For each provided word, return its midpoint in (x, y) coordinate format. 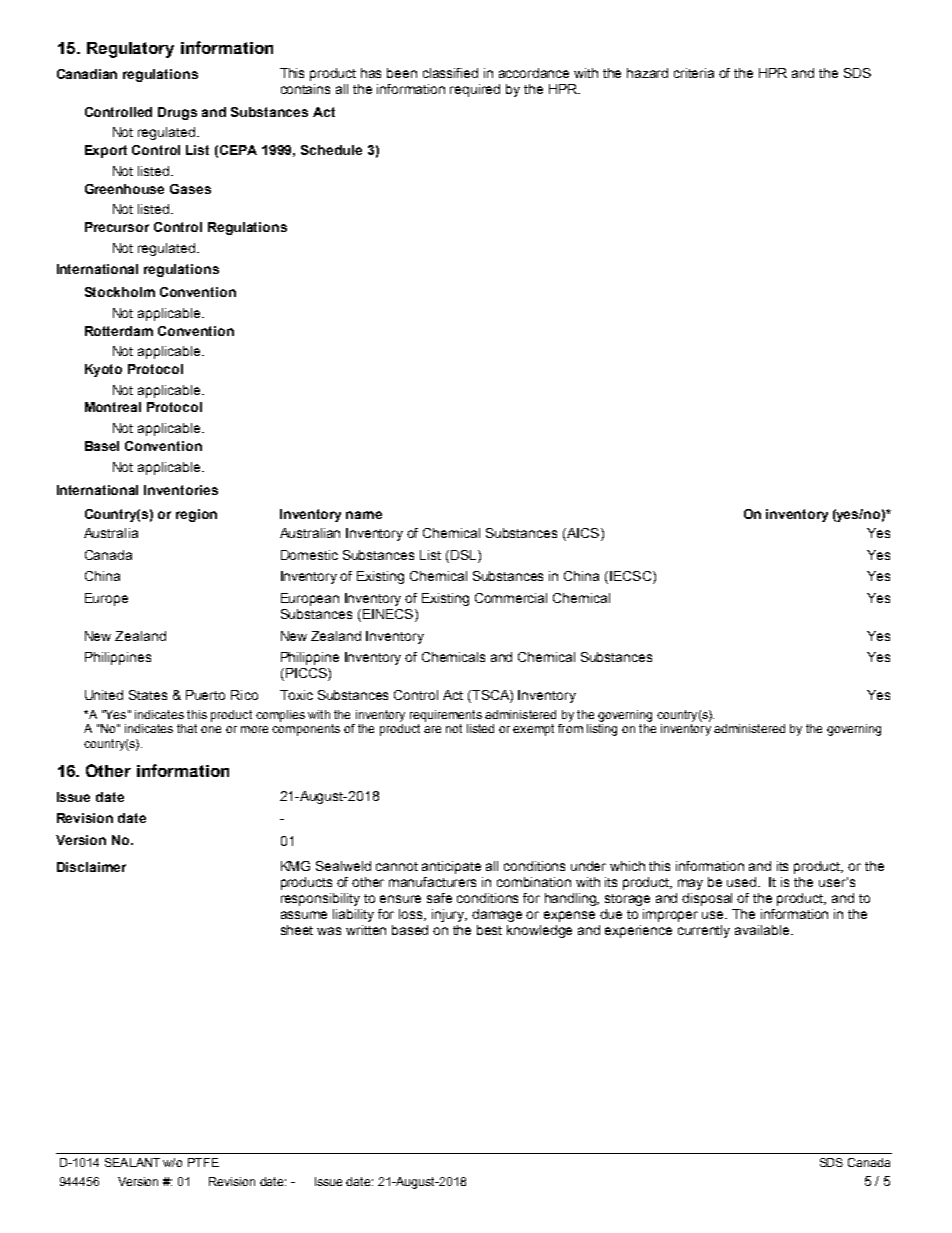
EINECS (388, 615)
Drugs (177, 113)
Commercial (511, 598)
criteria (694, 73)
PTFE (203, 1162)
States (148, 695)
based (410, 930)
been (402, 73)
